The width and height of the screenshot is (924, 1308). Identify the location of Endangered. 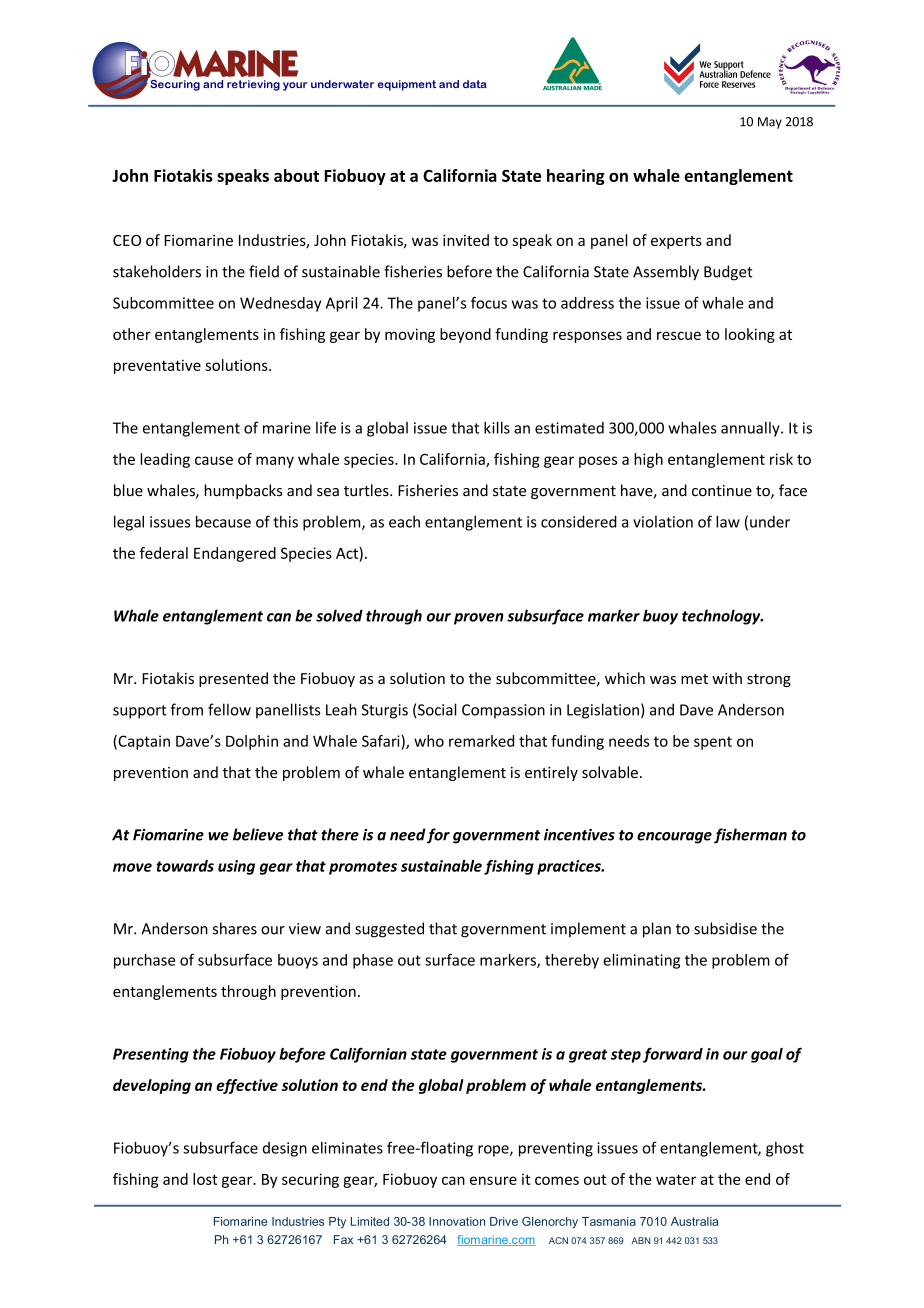
(235, 554).
